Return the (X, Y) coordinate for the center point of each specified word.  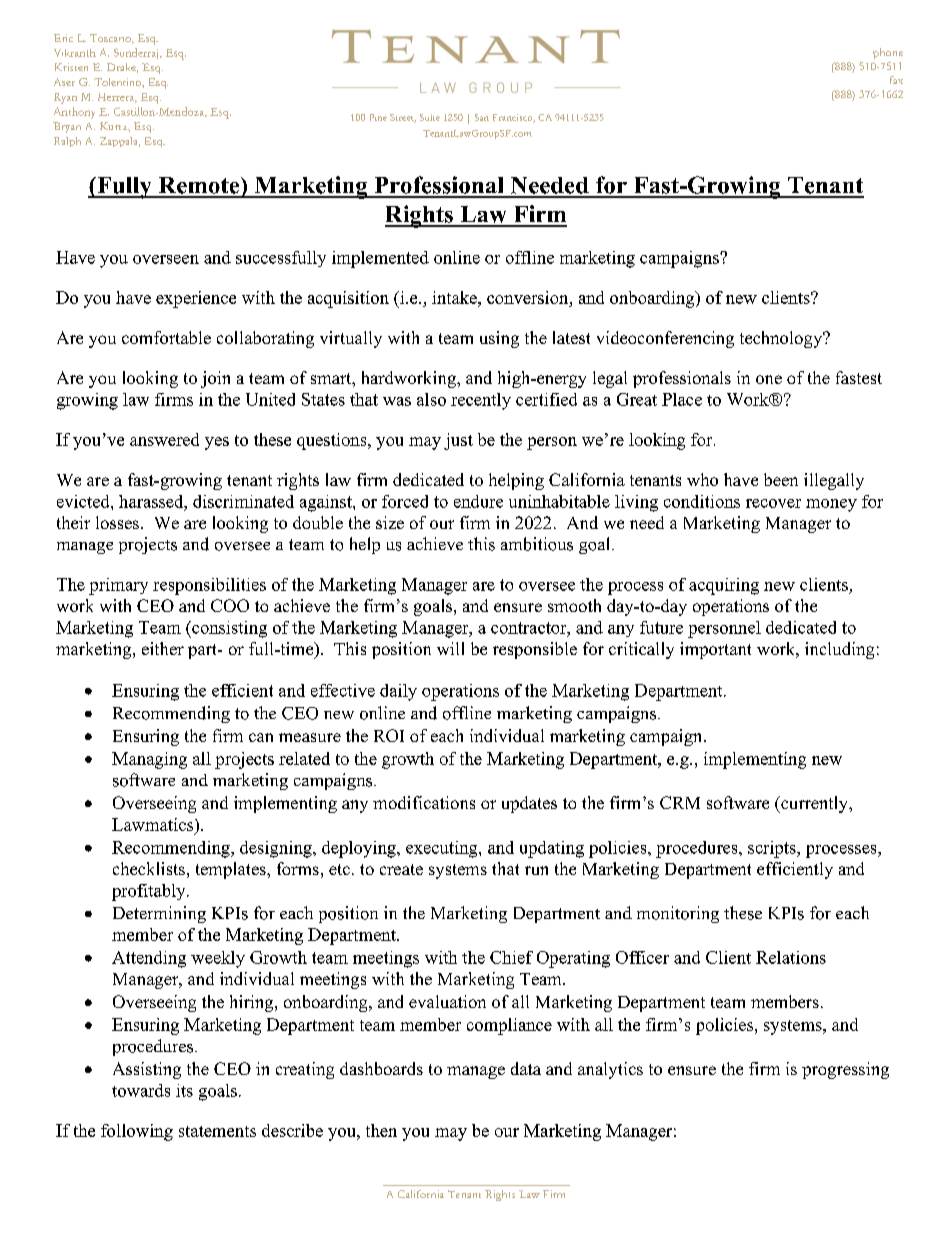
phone (888, 53)
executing (443, 849)
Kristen (71, 67)
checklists (149, 868)
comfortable (166, 337)
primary (118, 586)
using (499, 339)
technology (782, 339)
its (184, 1090)
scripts (773, 849)
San (482, 117)
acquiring (724, 586)
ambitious (537, 544)
